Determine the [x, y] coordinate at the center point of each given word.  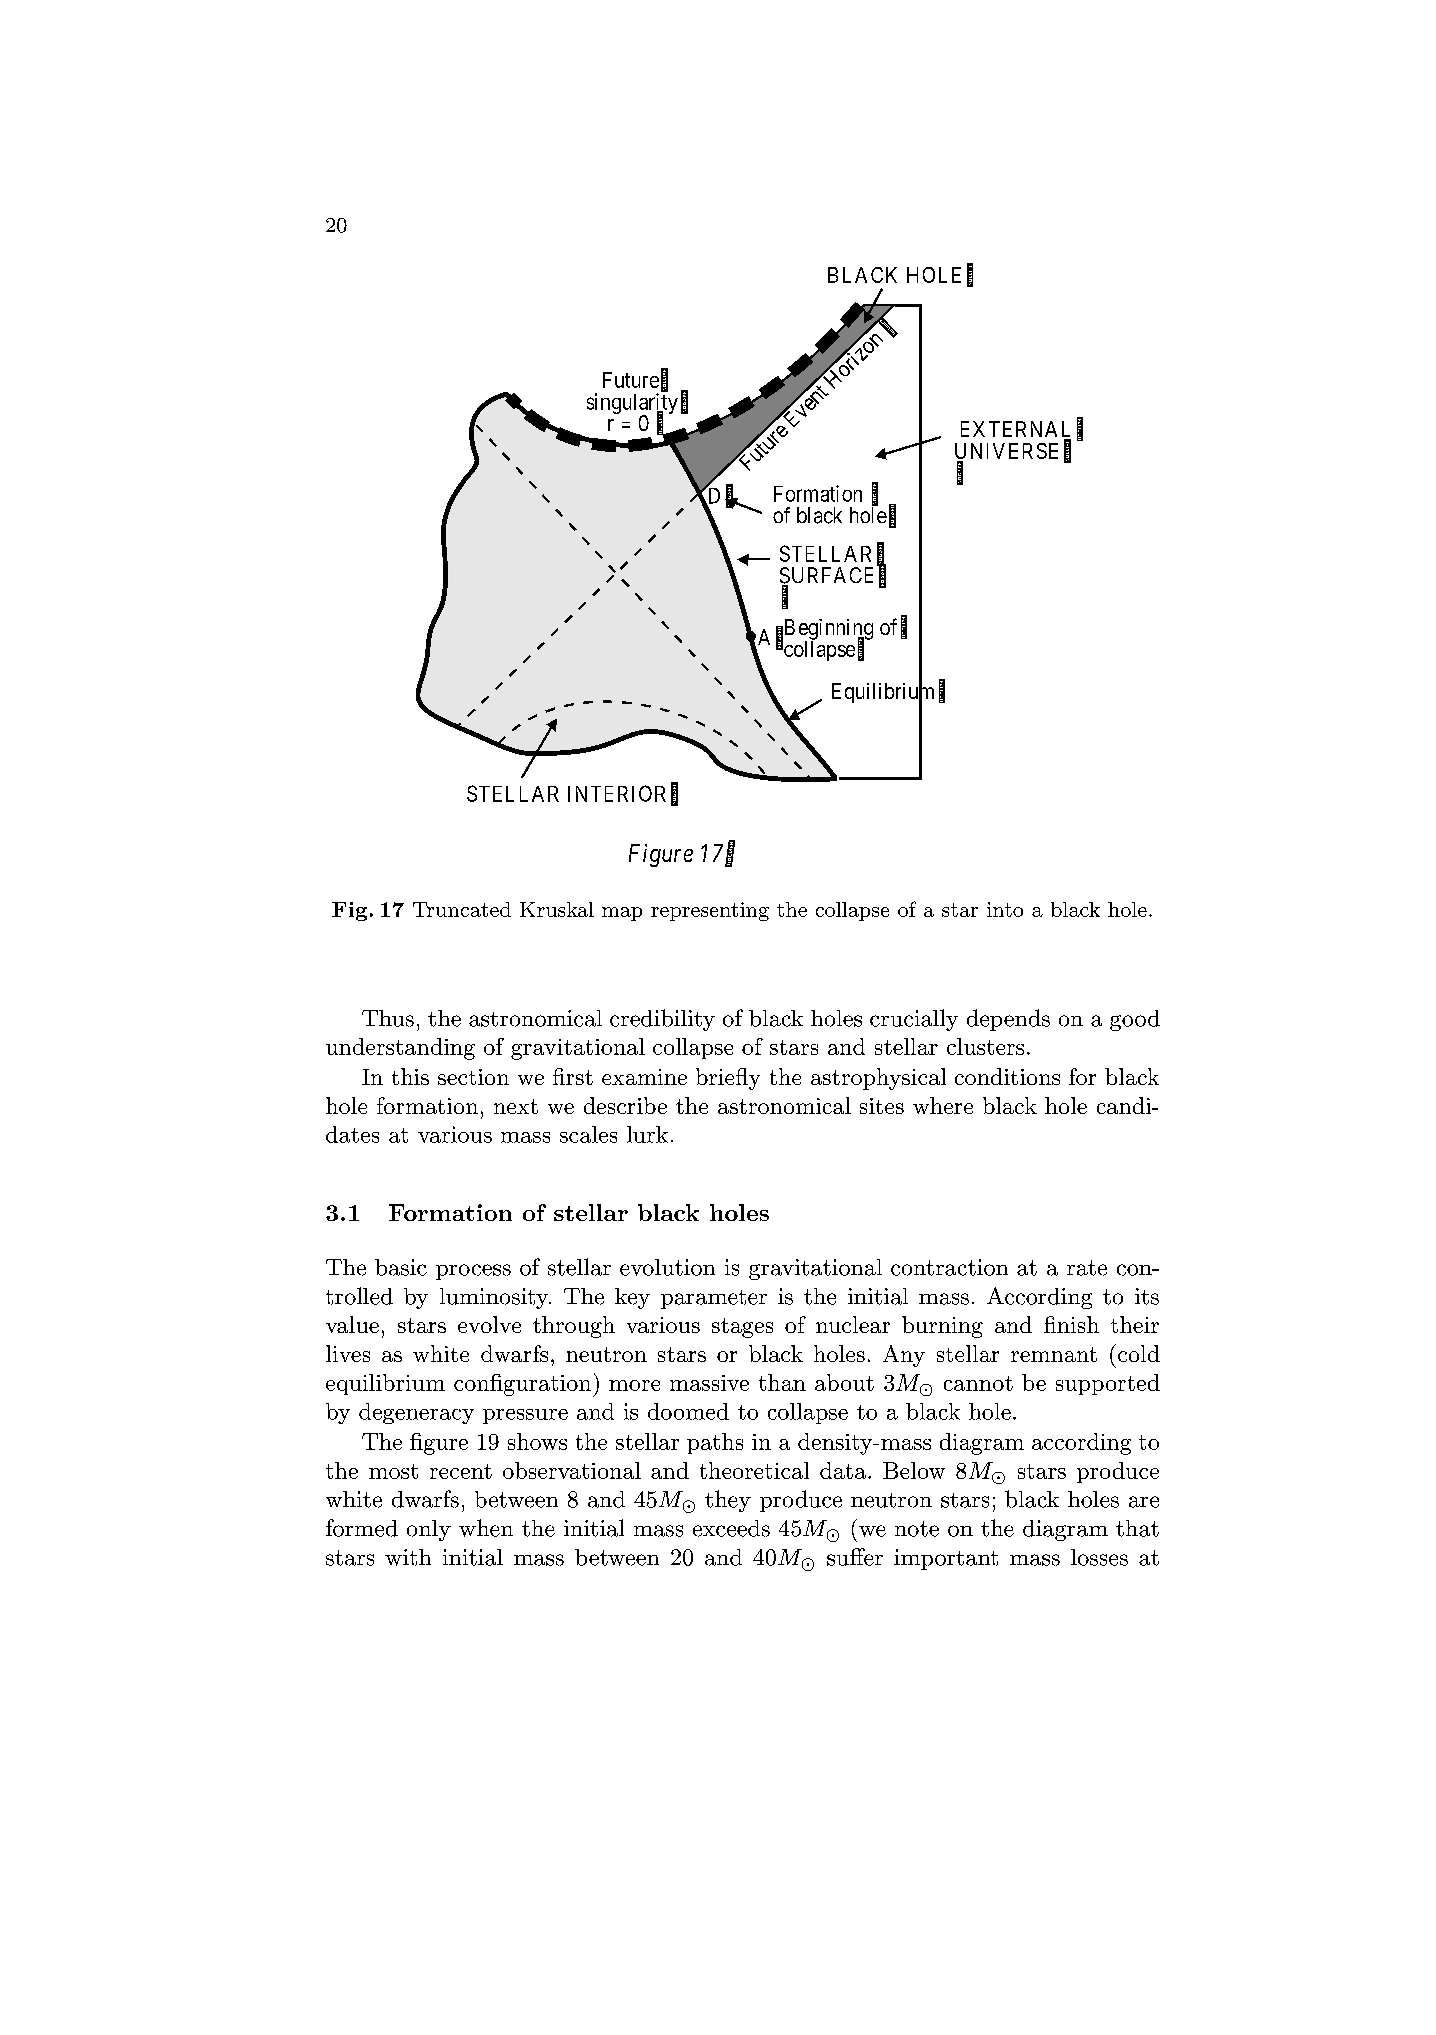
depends [1008, 1020]
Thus [388, 1018]
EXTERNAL [1016, 430]
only [429, 1530]
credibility [662, 1020]
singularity [632, 405]
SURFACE [826, 576]
